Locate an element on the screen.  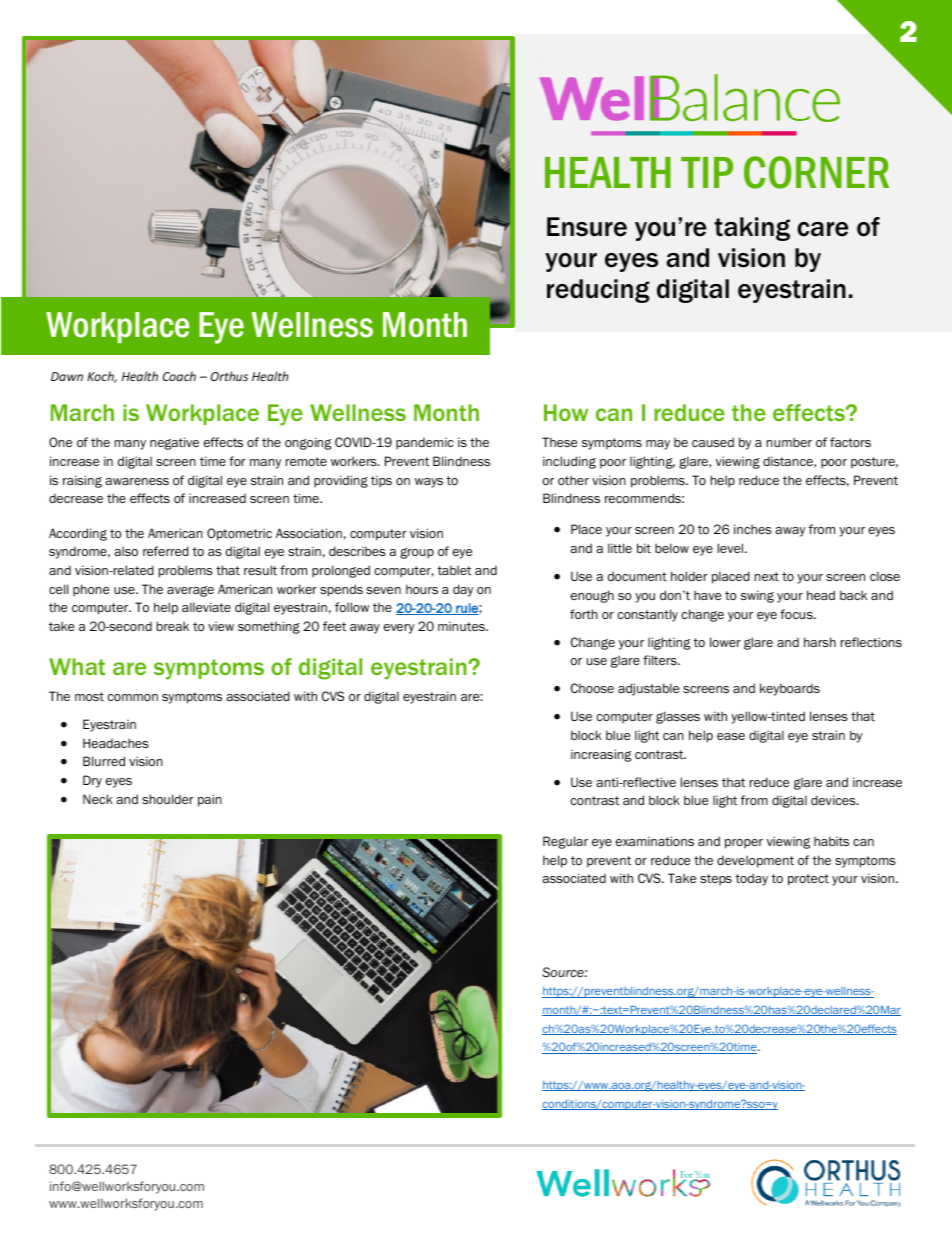
number is located at coordinates (789, 442).
